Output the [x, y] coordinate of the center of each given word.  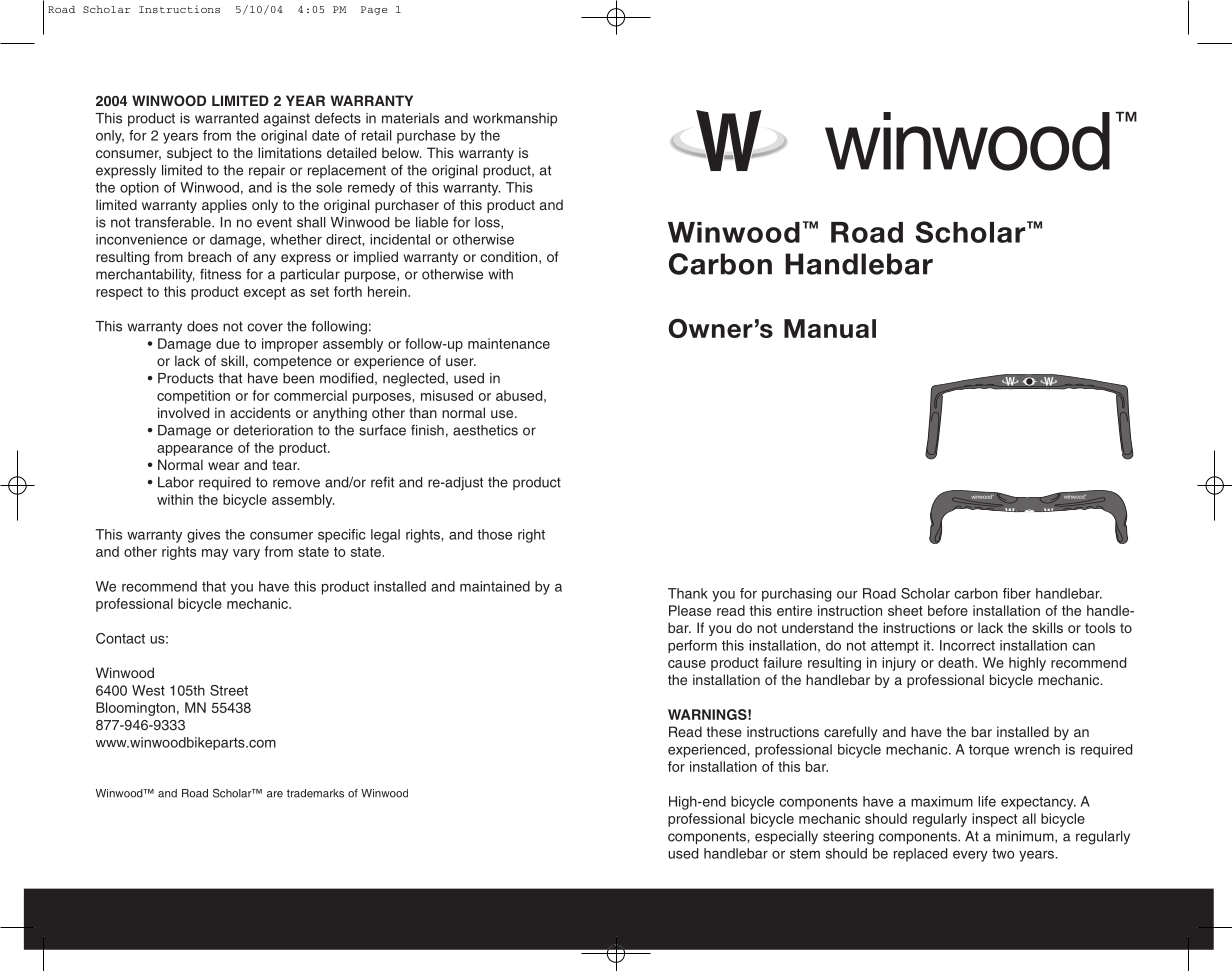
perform [692, 646]
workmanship [515, 119]
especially [786, 838]
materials [410, 118]
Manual [830, 328]
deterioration [273, 430]
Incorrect [967, 645]
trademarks [315, 793]
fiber [1017, 593]
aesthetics [485, 430]
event [274, 222]
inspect [994, 820]
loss [488, 223]
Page [374, 10]
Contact [120, 638]
